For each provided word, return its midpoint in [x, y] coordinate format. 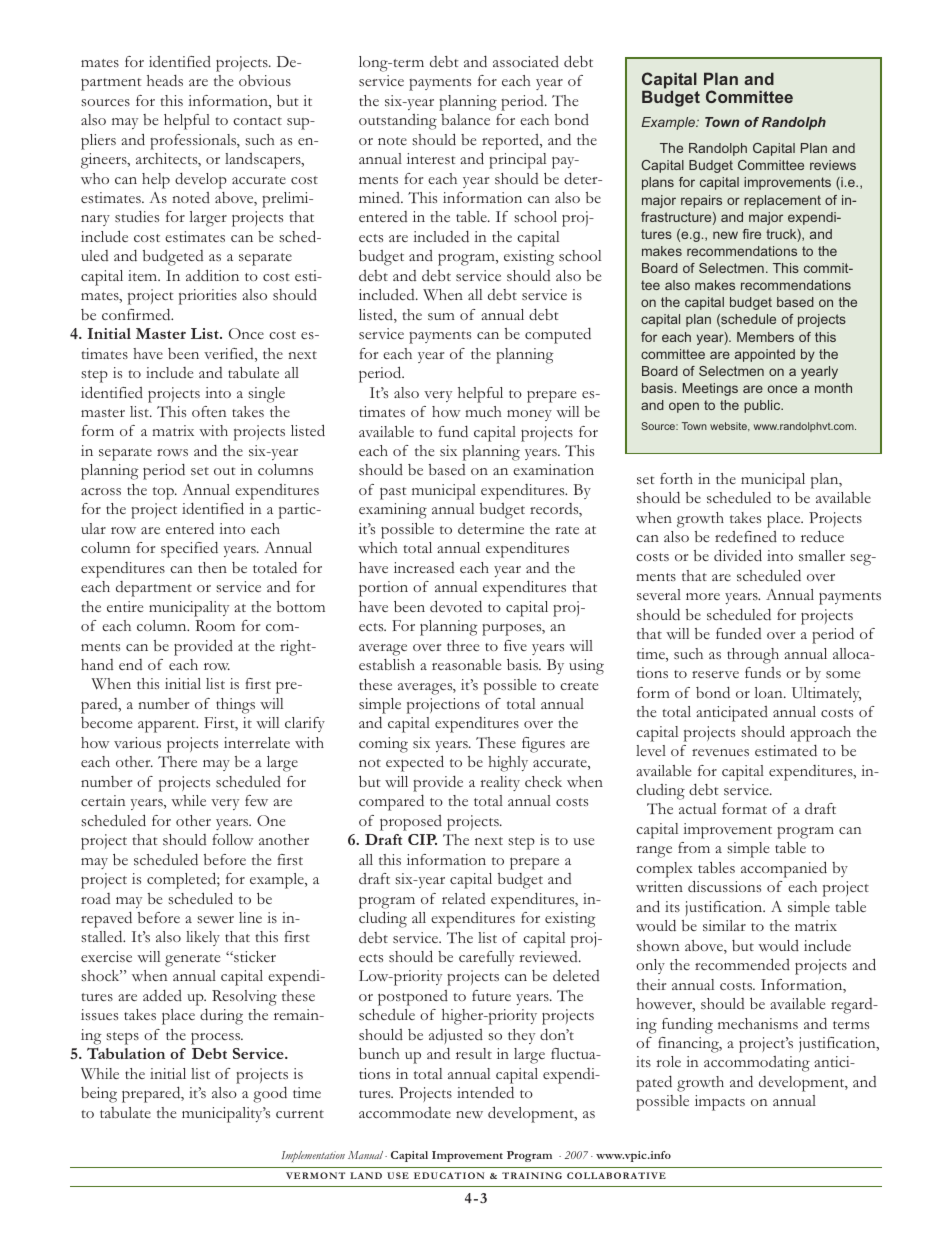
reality [500, 783]
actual [697, 808]
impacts [720, 1103]
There [177, 761]
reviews [833, 165]
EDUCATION [449, 1175]
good [270, 1095]
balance [465, 119]
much [483, 411]
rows [172, 452]
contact [257, 121]
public [763, 406]
